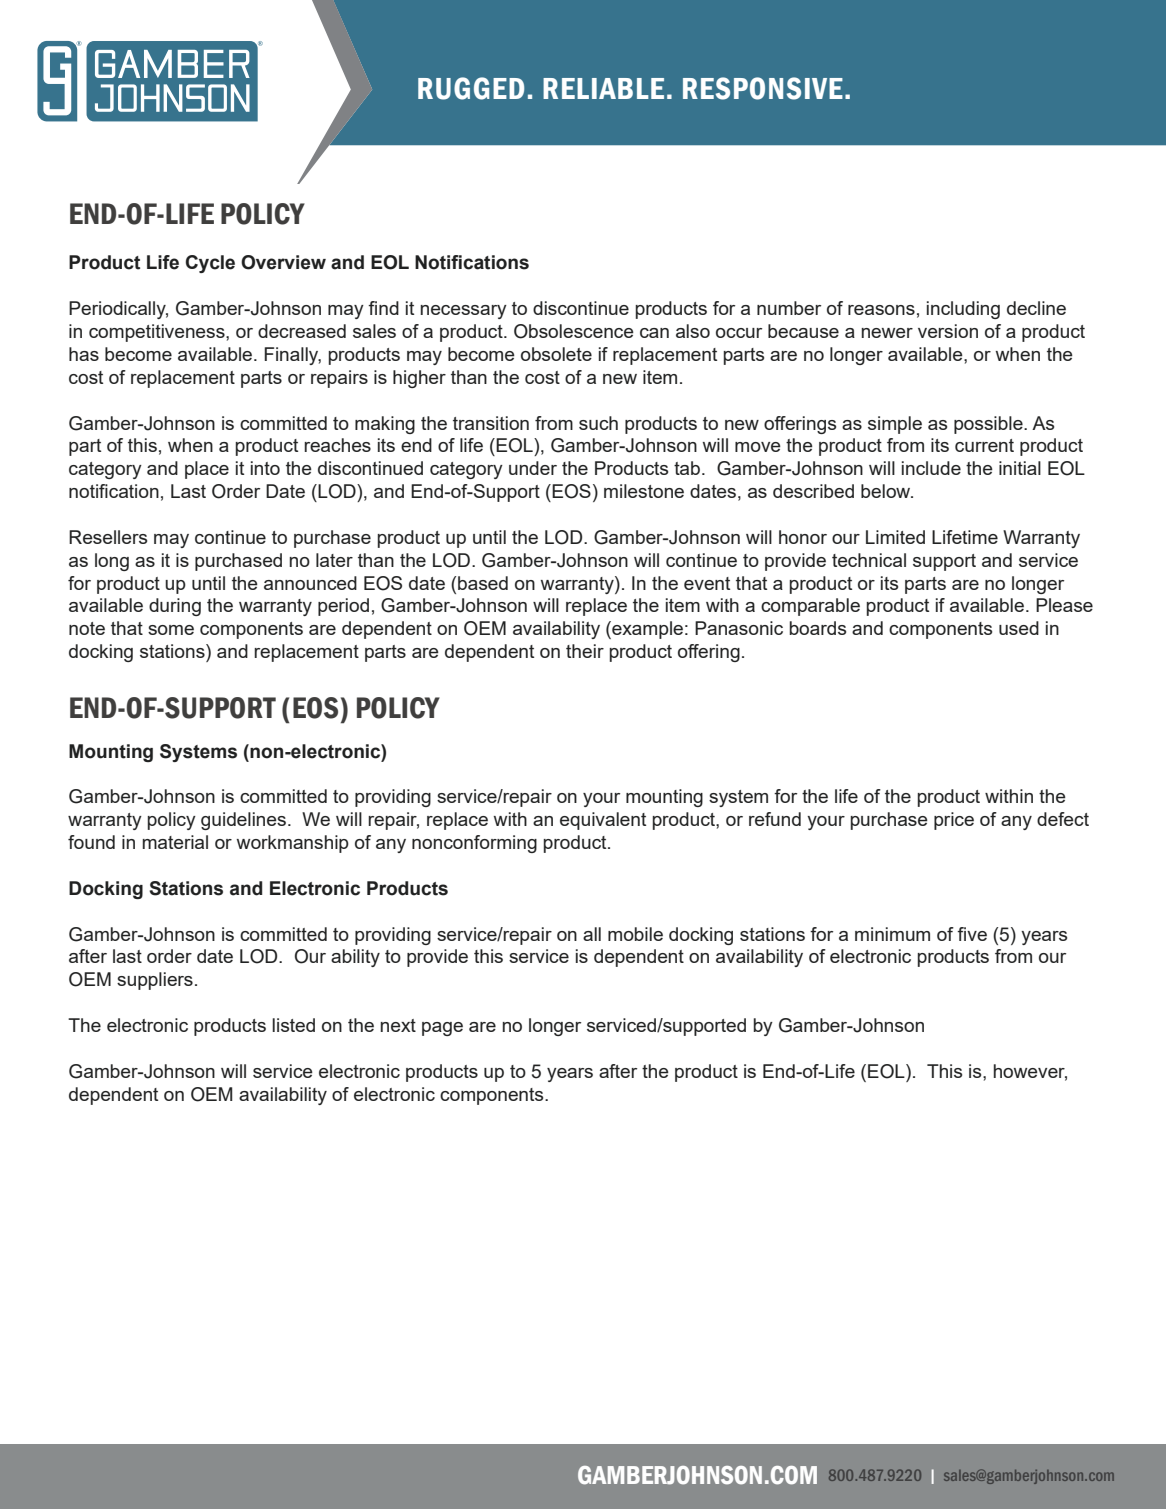 The image size is (1166, 1509). Describe the element at coordinates (442, 1029) in the screenshot. I see `page` at that location.
